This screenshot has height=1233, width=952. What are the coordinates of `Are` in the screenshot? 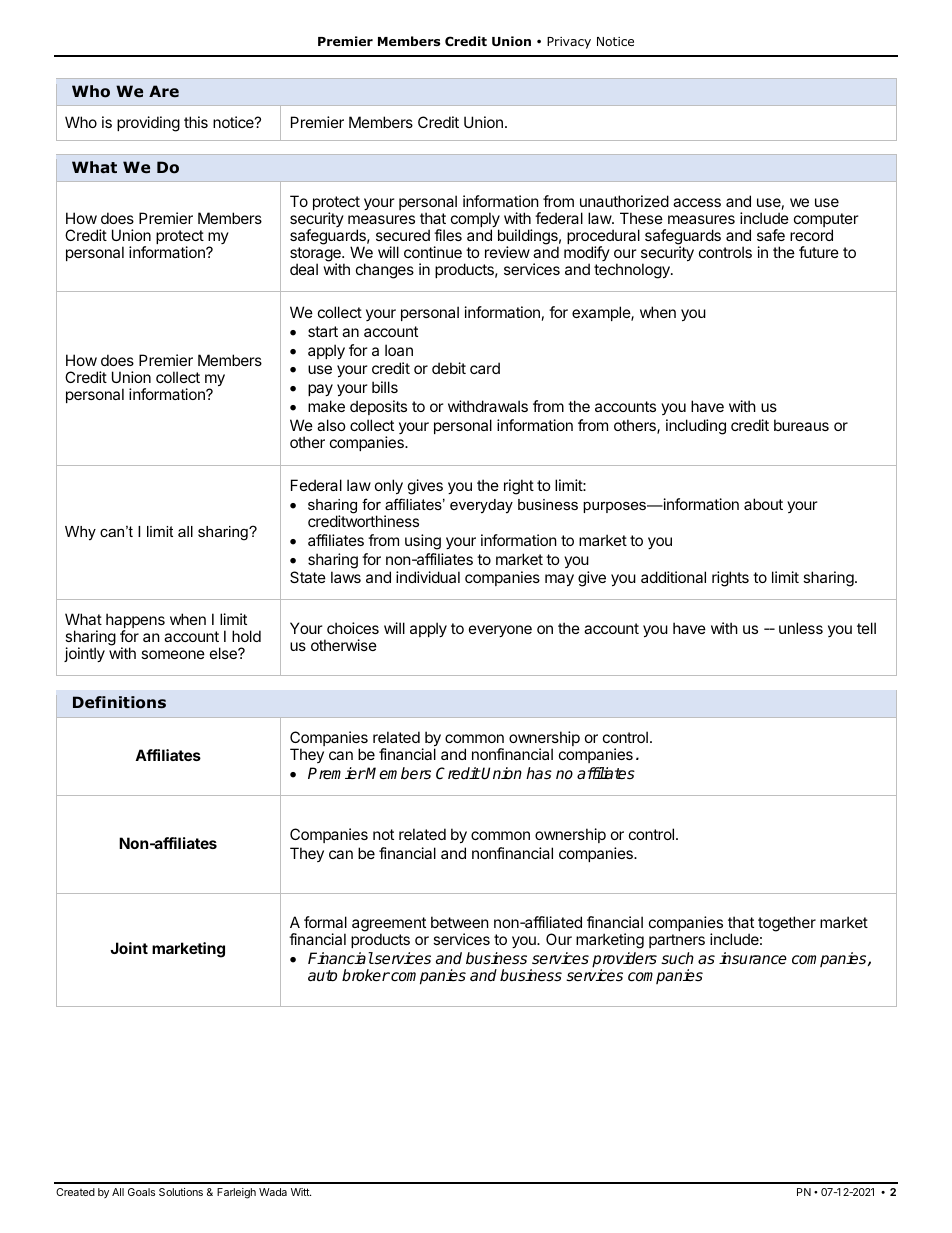 It's located at (164, 91).
